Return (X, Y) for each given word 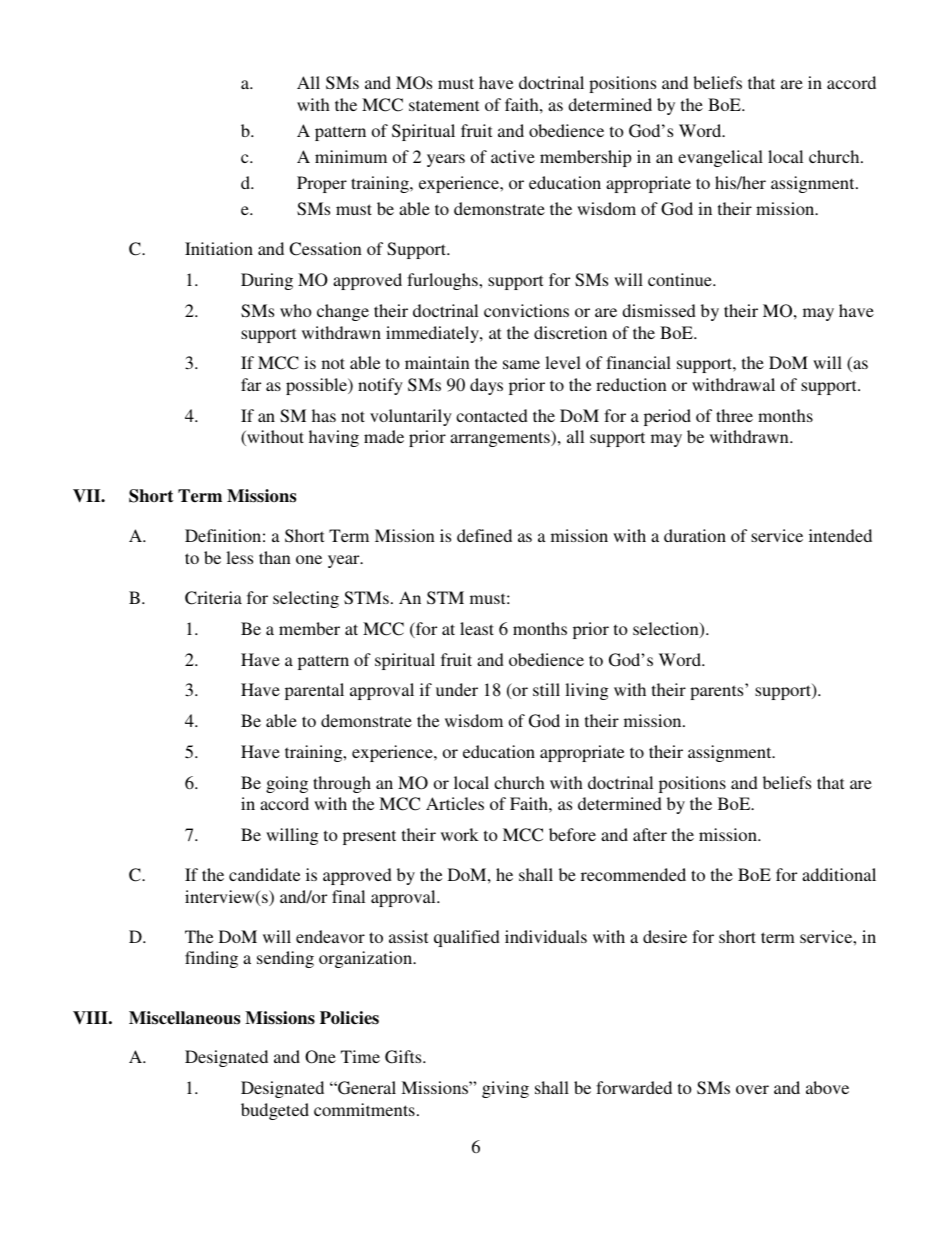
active (513, 156)
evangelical (720, 158)
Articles (455, 803)
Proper (322, 184)
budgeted (275, 1111)
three (734, 415)
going (287, 784)
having (334, 438)
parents (718, 692)
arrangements (501, 438)
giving (505, 1089)
